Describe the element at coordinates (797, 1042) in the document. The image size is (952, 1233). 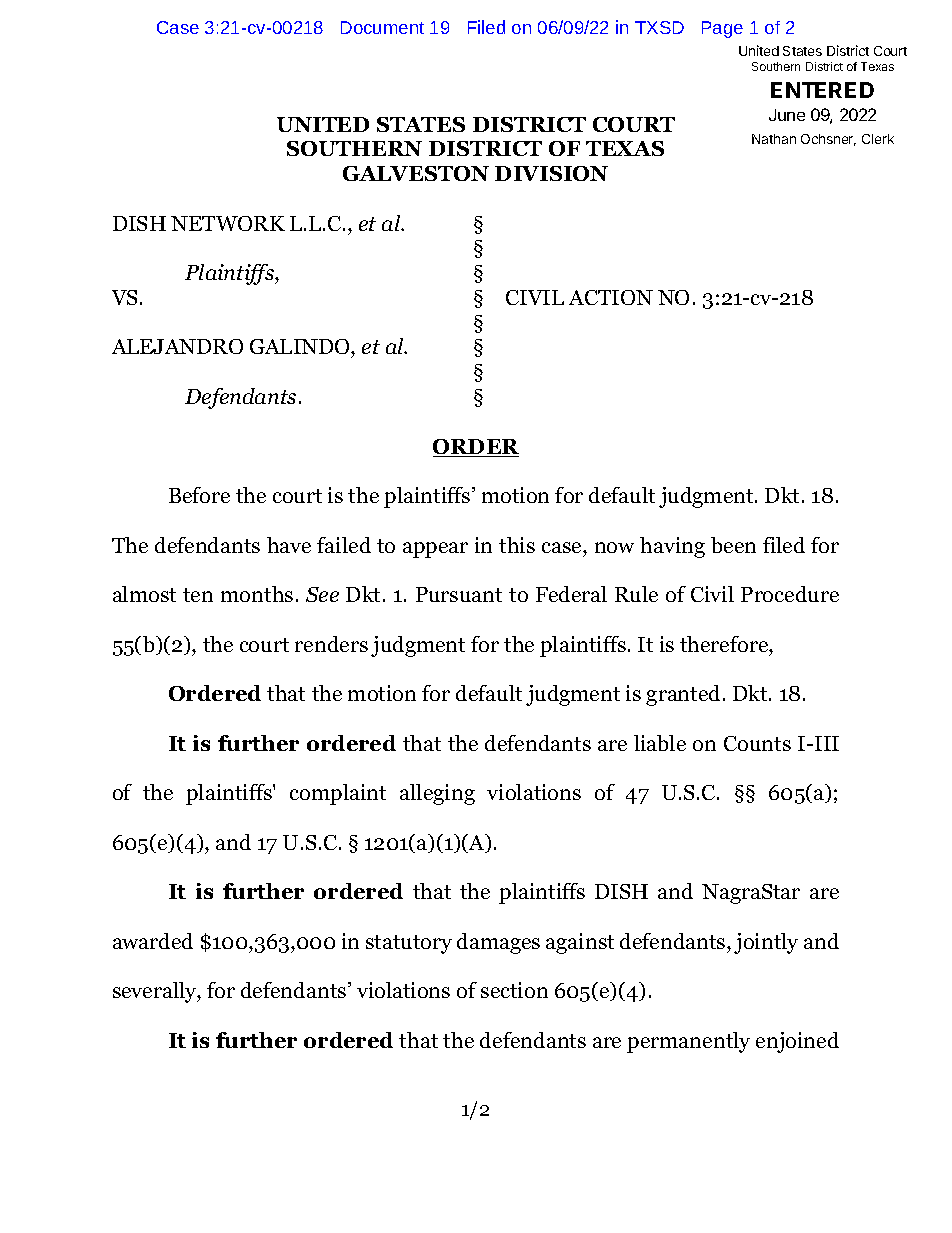
I see `enjoined` at that location.
